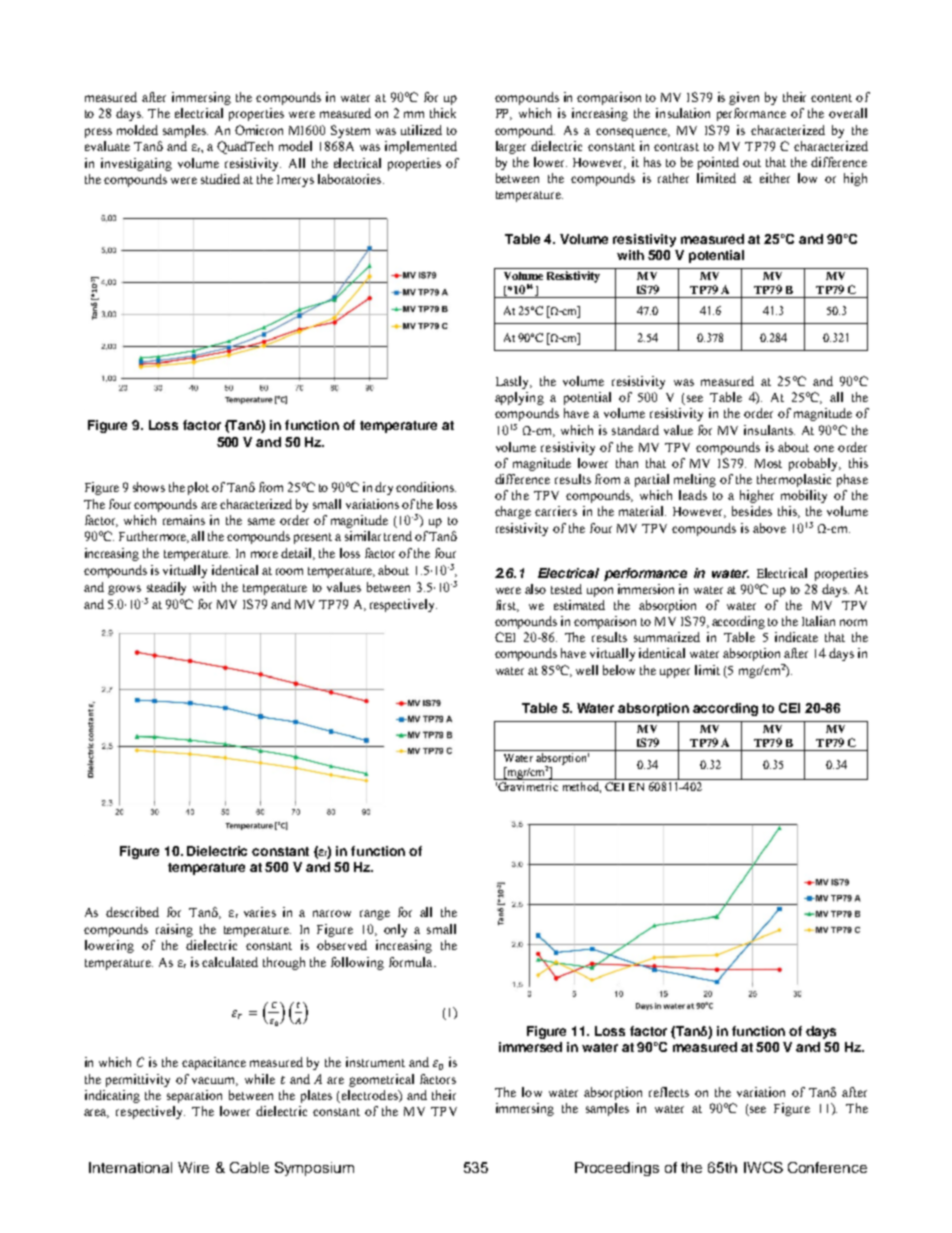 The image size is (952, 1233). Describe the element at coordinates (137, 130) in the screenshot. I see `molded` at that location.
